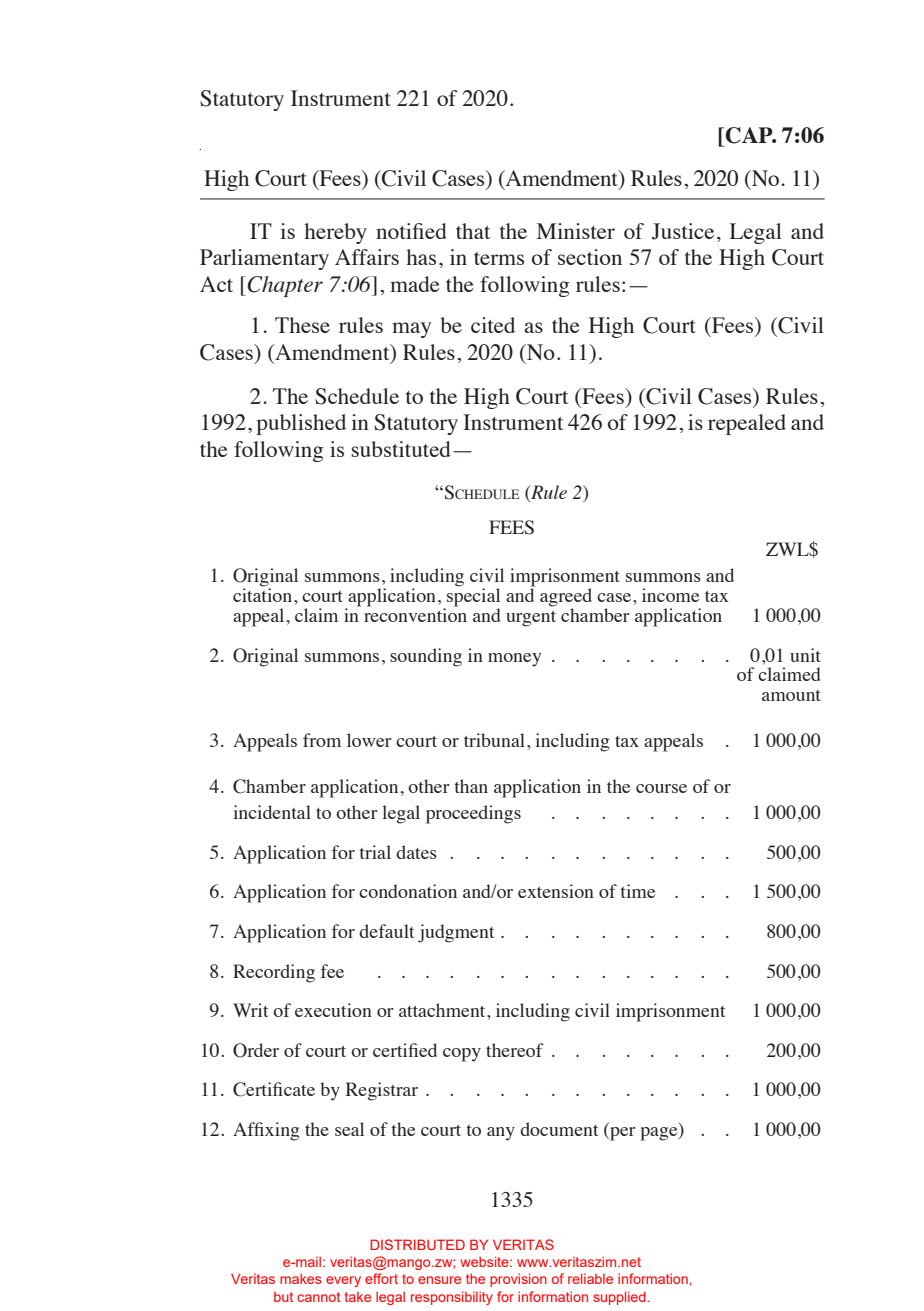 The image size is (924, 1311). I want to click on Justice, so click(683, 231).
